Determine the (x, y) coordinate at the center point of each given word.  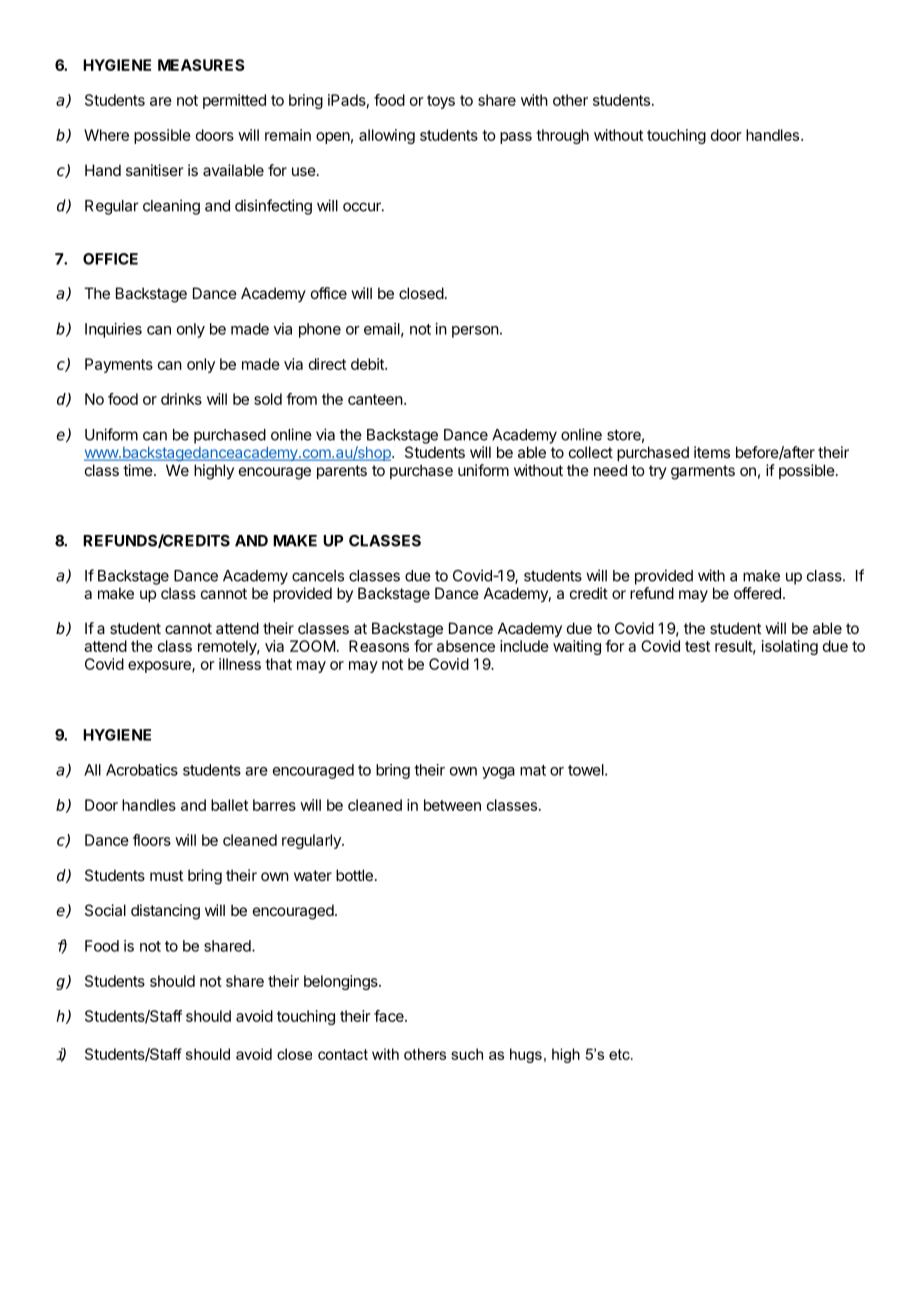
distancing (165, 912)
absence (466, 646)
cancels (318, 576)
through (562, 136)
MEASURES (201, 65)
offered (757, 593)
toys (441, 102)
